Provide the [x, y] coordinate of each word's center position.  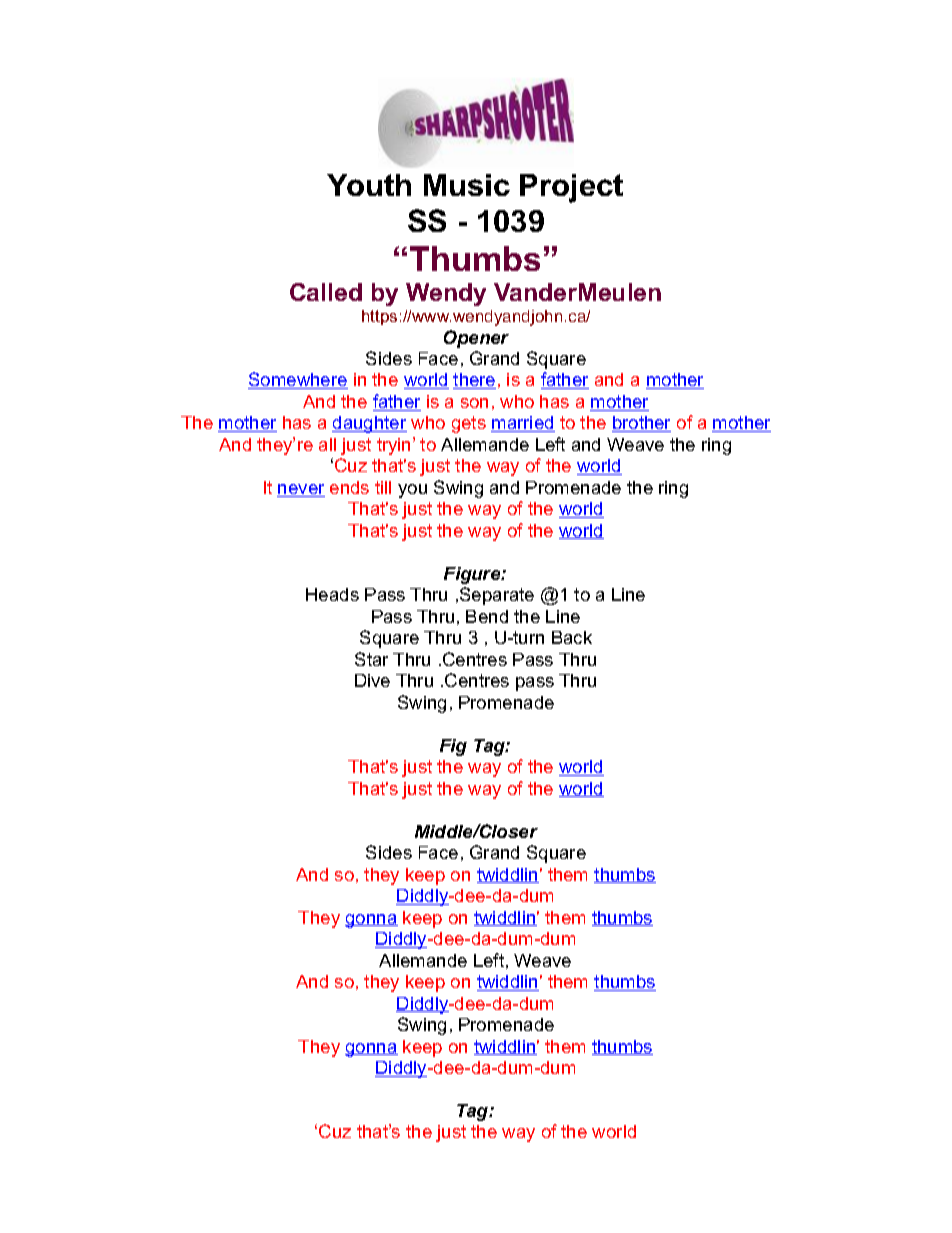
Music [467, 185]
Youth [369, 185]
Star [371, 659]
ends [349, 487]
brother [641, 424]
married [523, 424]
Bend [487, 616]
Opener [476, 339]
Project [571, 188]
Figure [473, 575]
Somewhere [298, 380]
